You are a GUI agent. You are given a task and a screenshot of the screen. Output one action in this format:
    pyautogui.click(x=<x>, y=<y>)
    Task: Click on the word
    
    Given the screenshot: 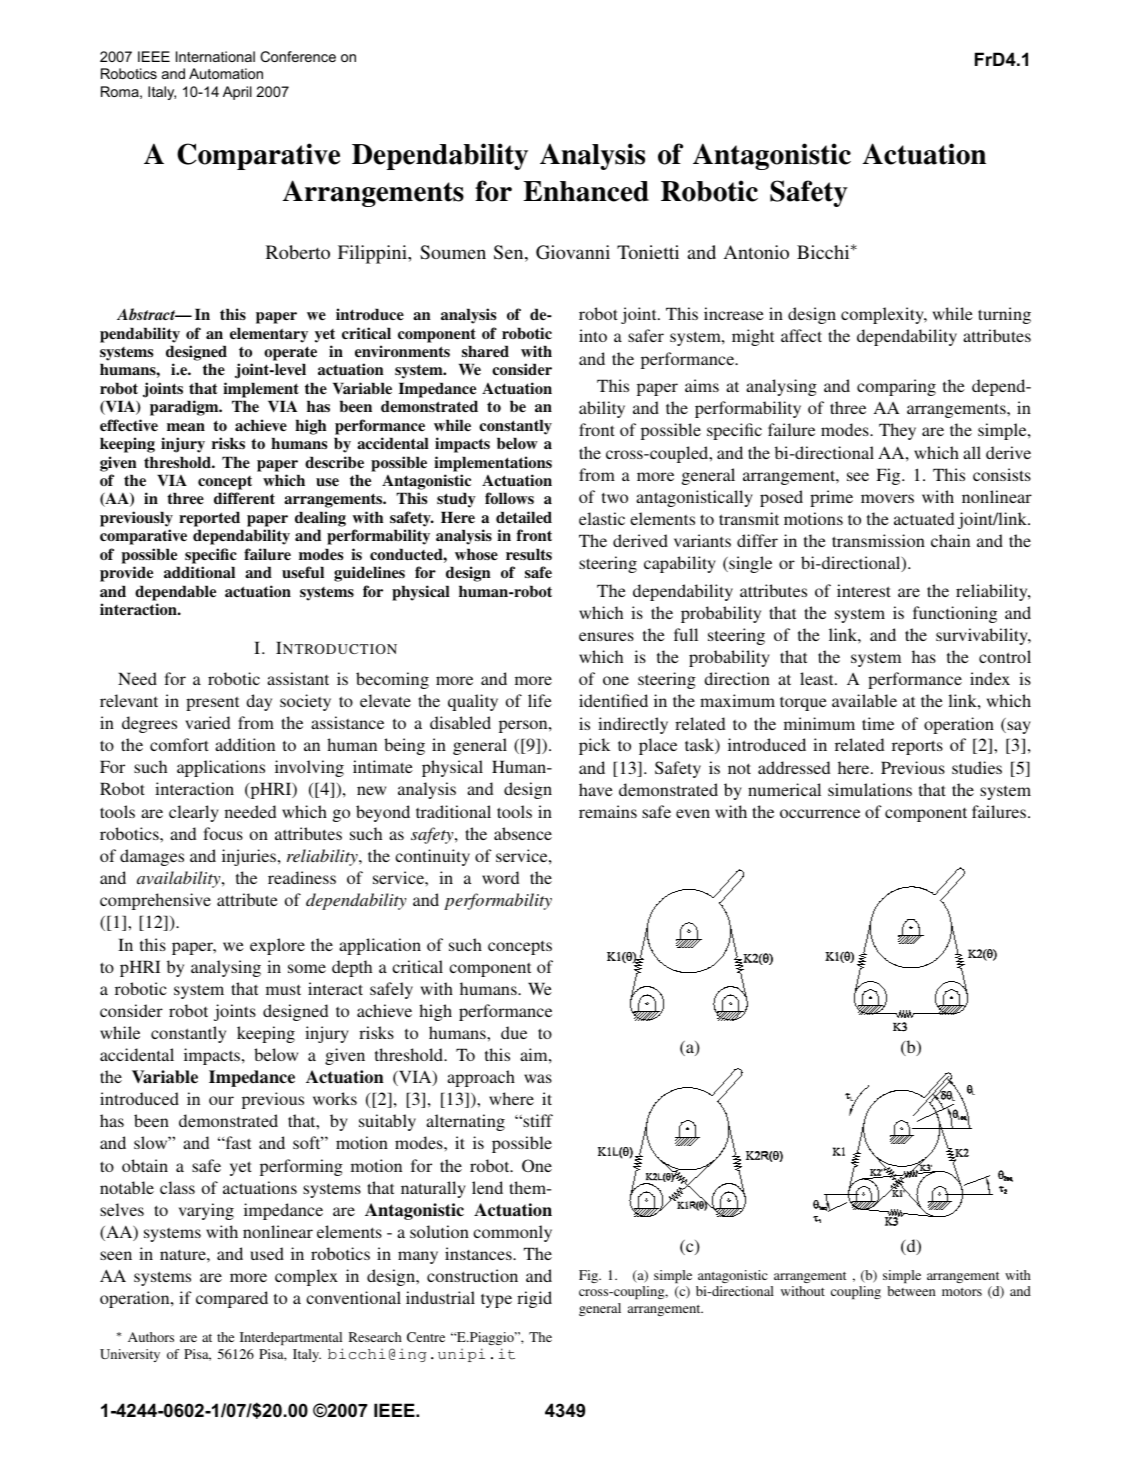 What is the action you would take?
    pyautogui.click(x=500, y=877)
